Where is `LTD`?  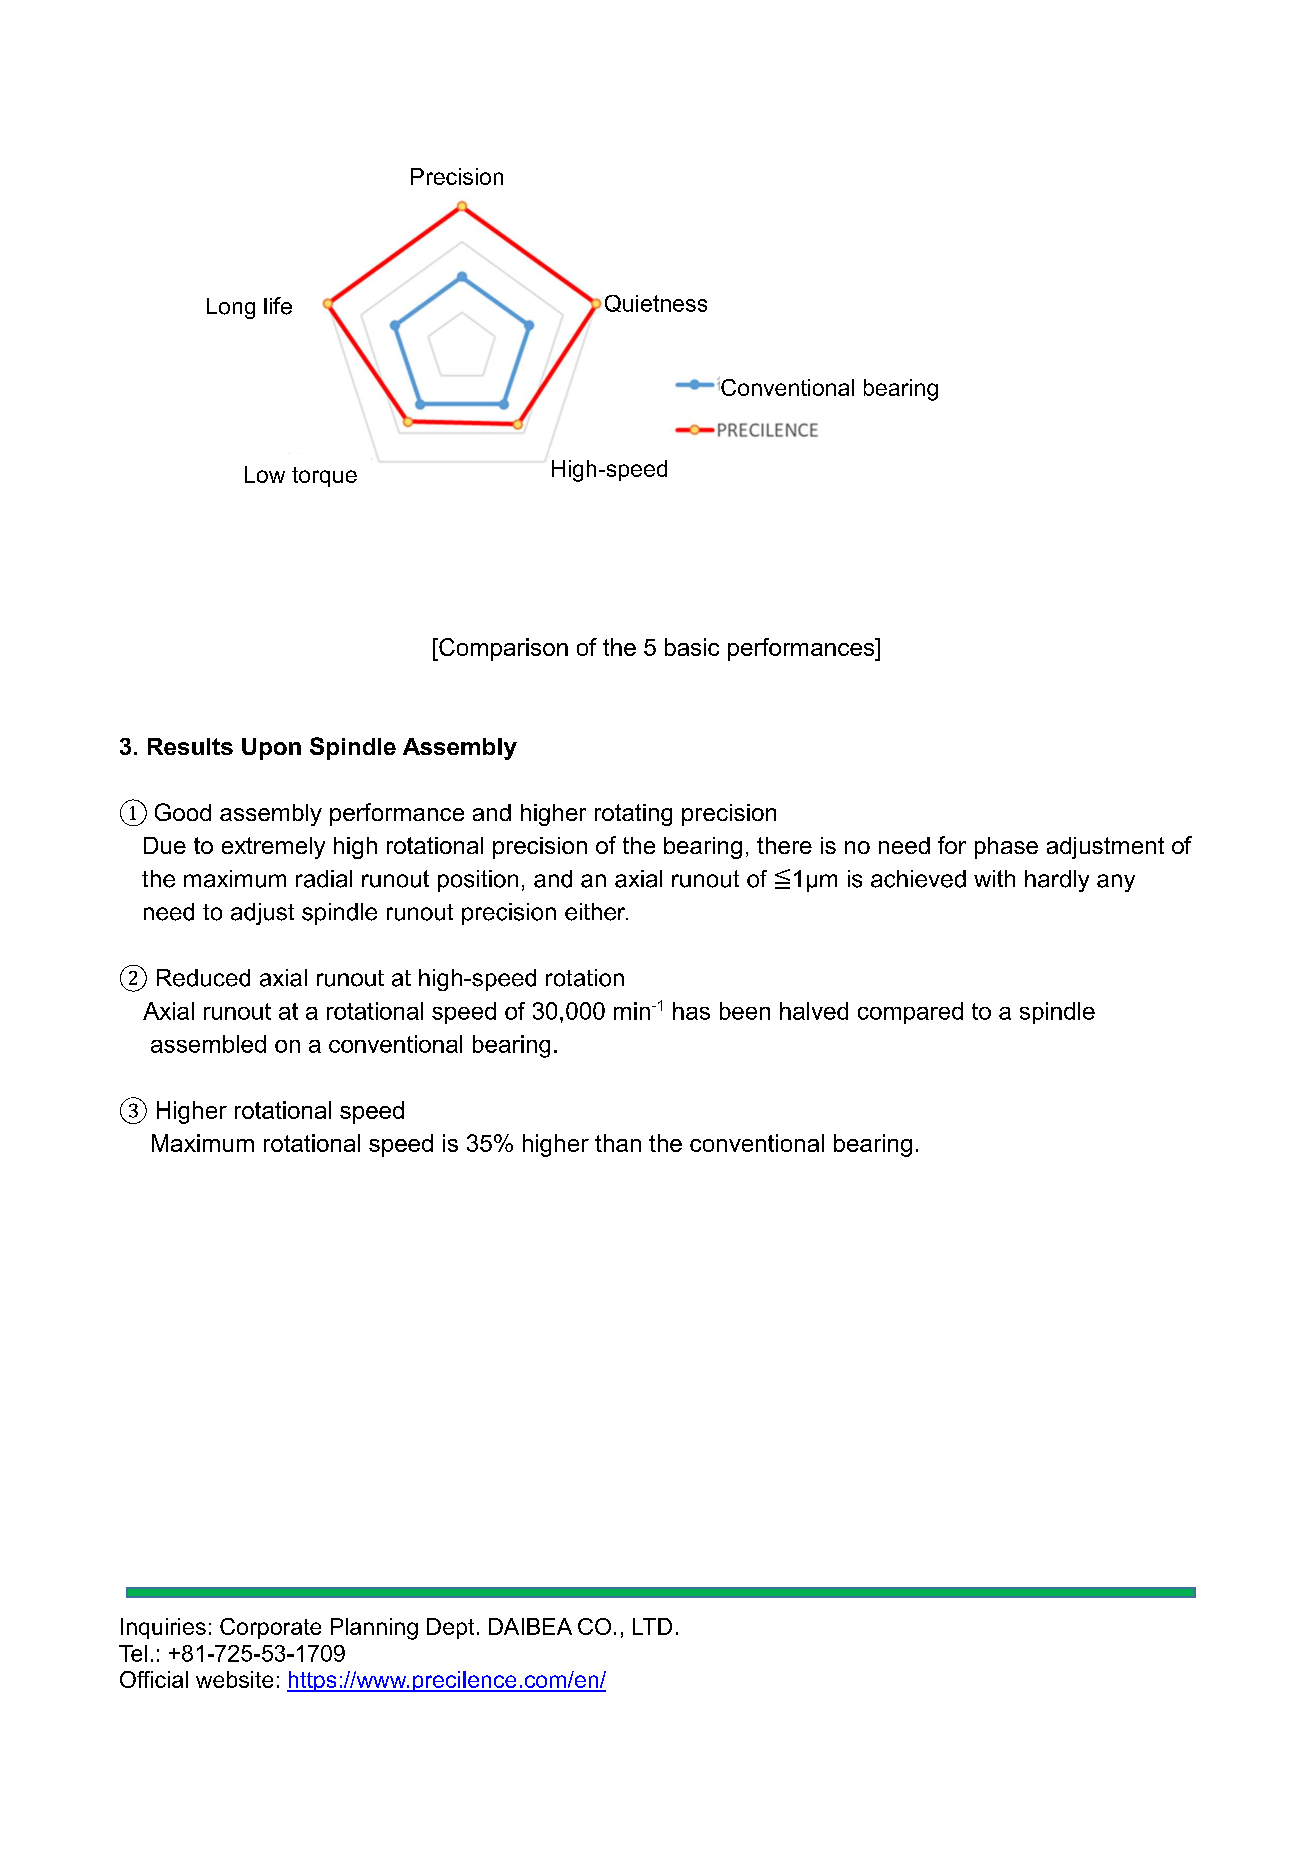 LTD is located at coordinates (652, 1626).
